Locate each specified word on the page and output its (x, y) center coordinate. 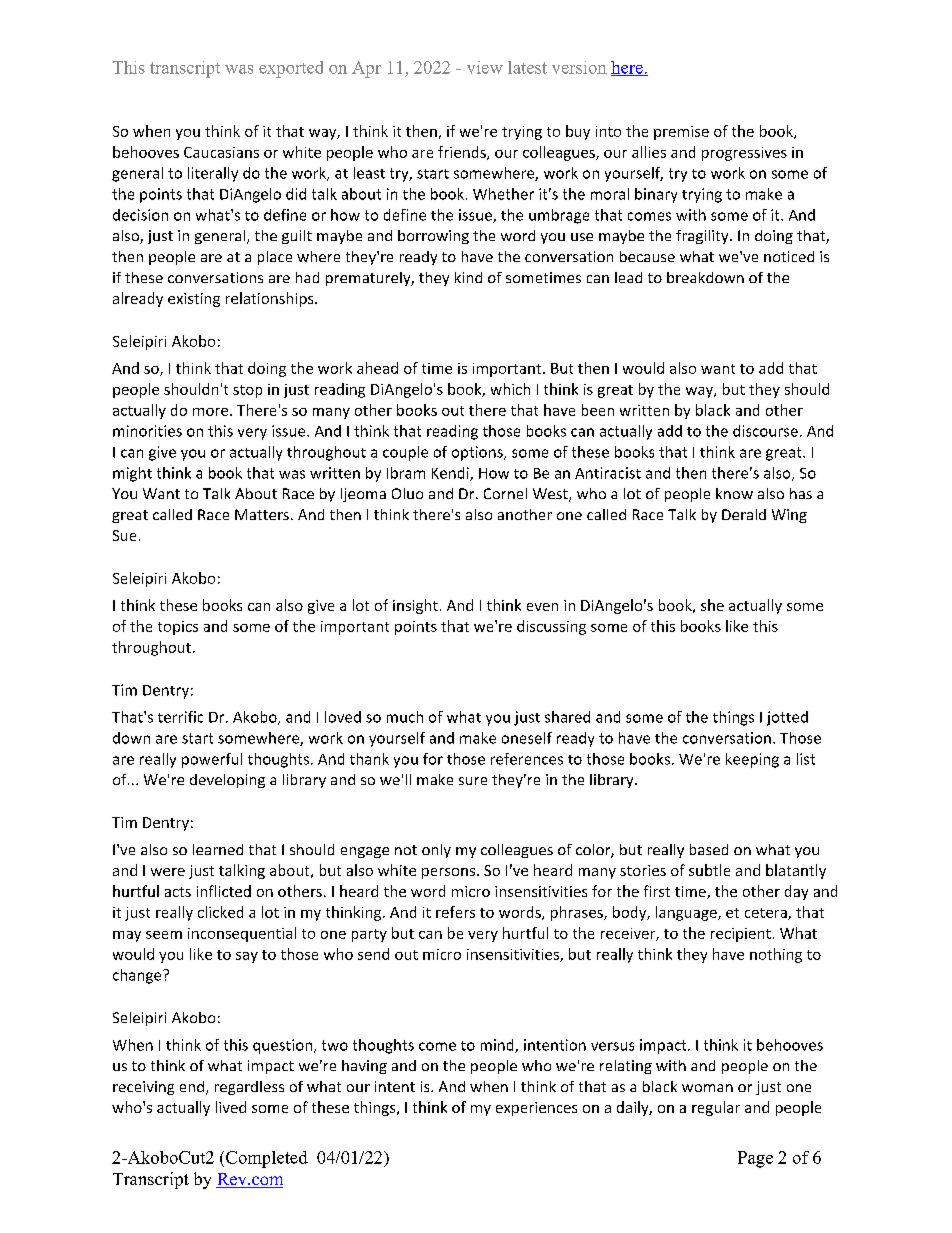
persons (448, 873)
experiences (536, 1109)
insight (415, 606)
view (485, 67)
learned (218, 849)
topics (178, 628)
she (712, 605)
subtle (709, 870)
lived (231, 1107)
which (510, 389)
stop (247, 391)
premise (681, 133)
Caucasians (221, 152)
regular (716, 1108)
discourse (765, 431)
